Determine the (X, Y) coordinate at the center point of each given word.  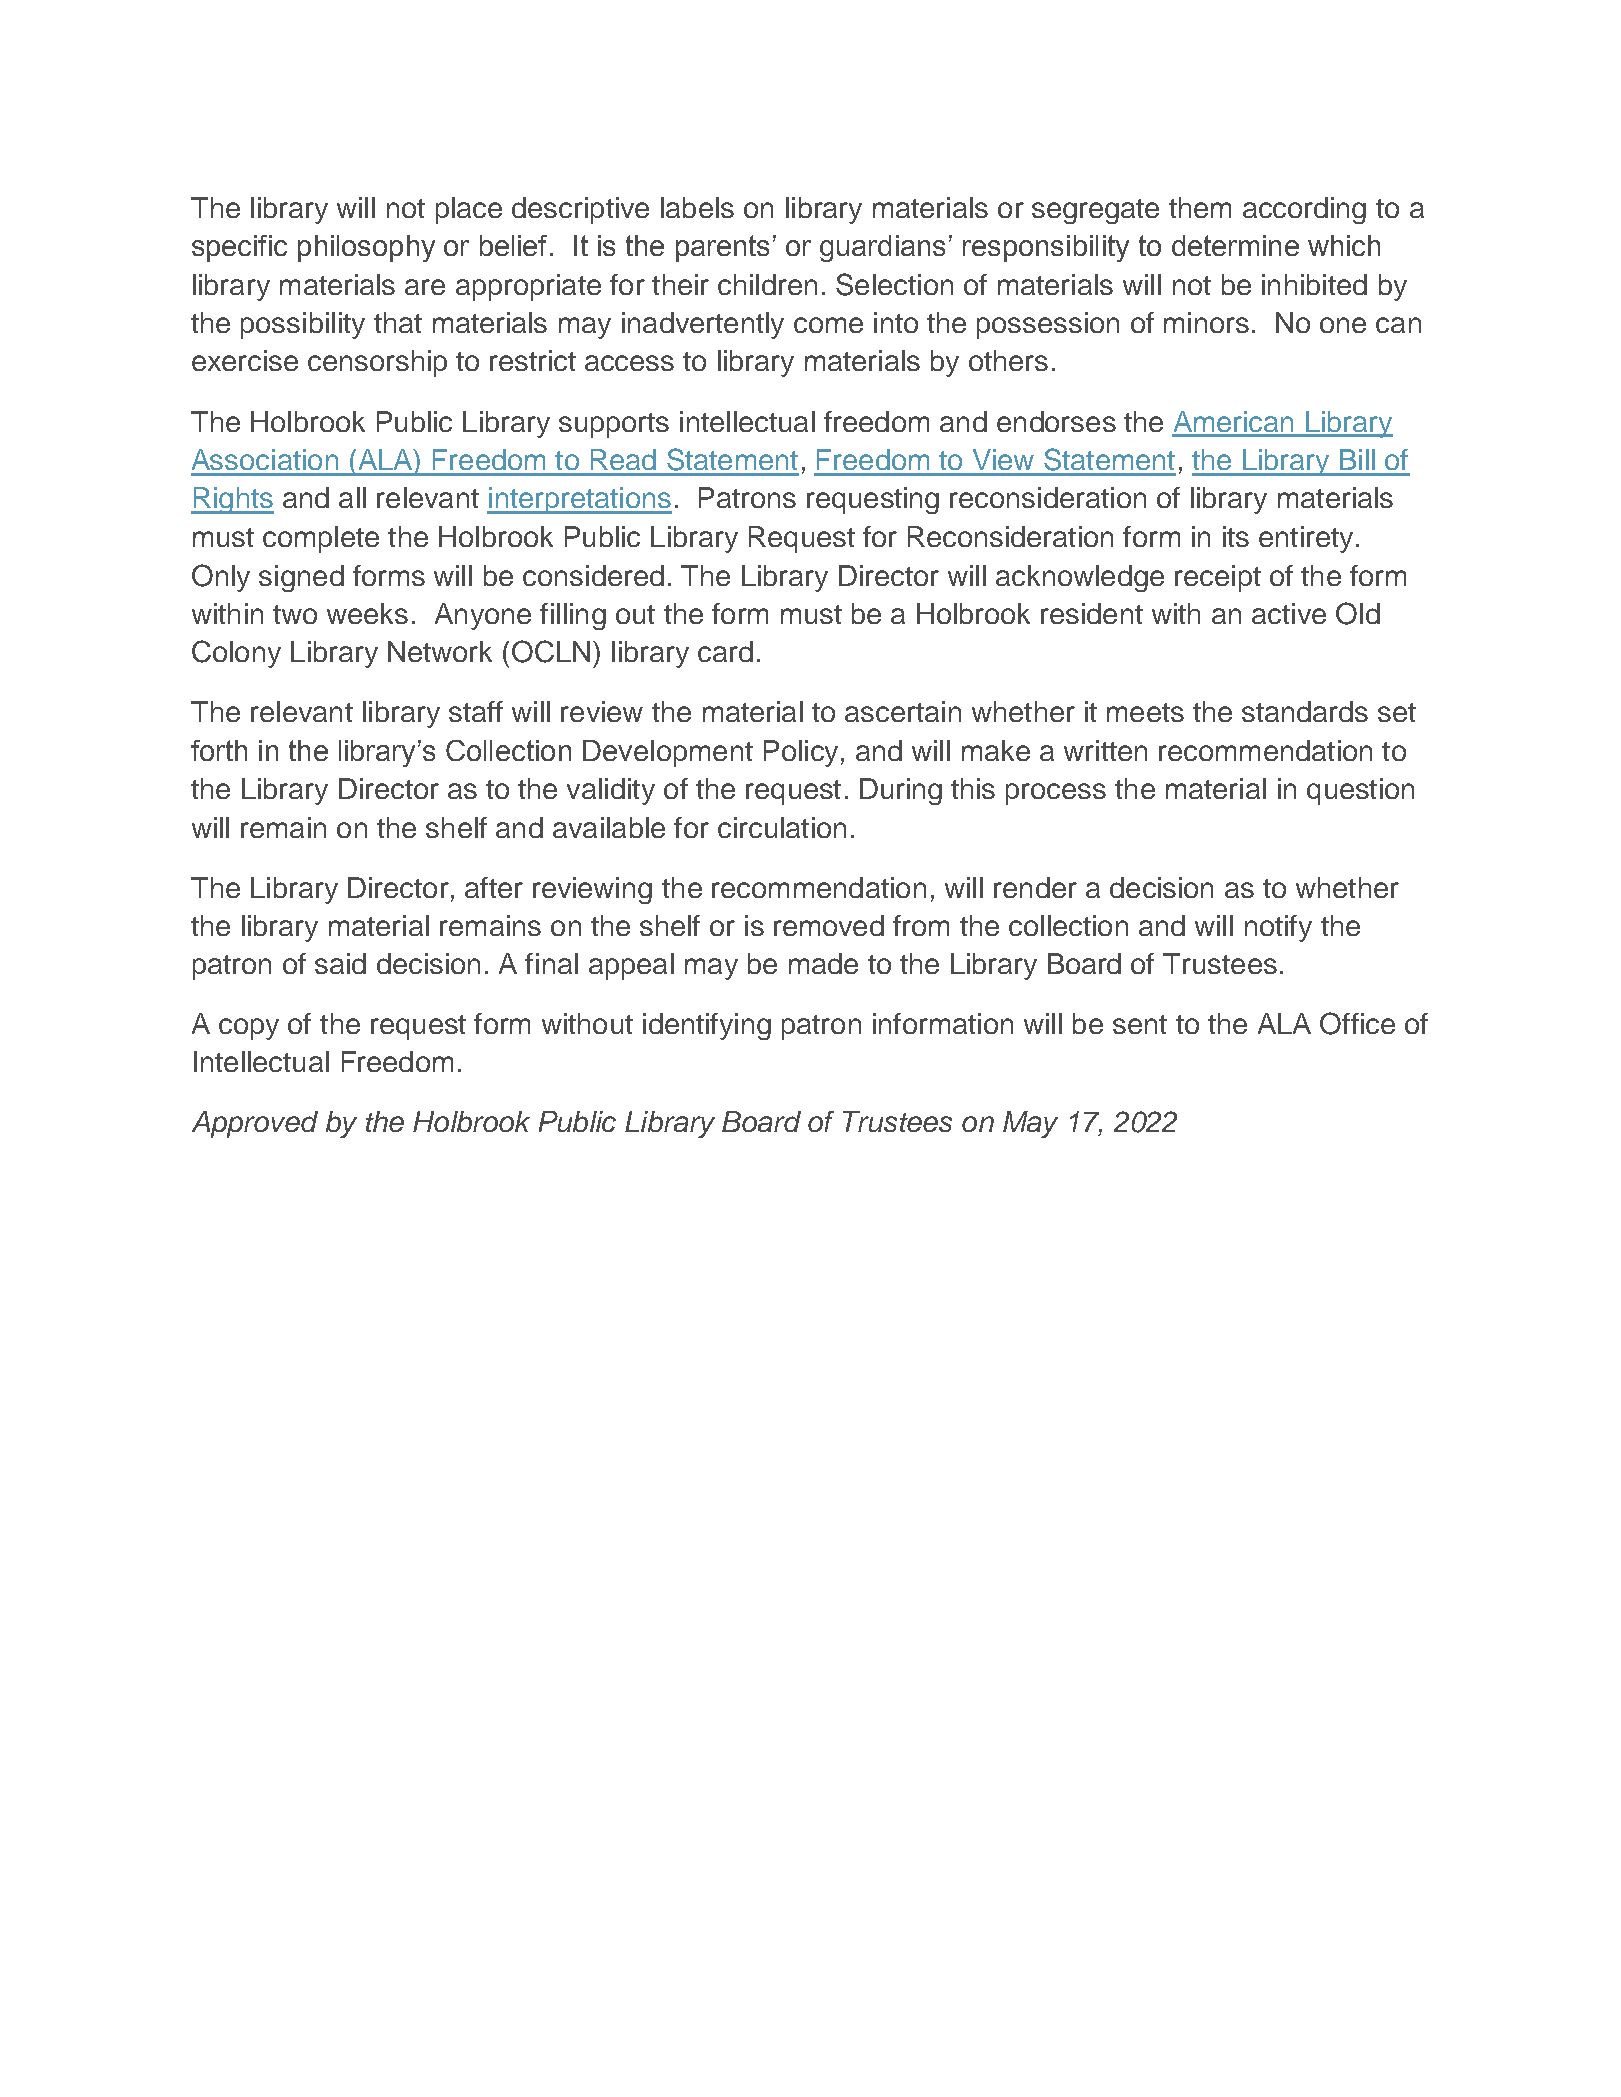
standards (1305, 711)
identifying (707, 1026)
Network (440, 651)
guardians (882, 248)
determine (1235, 245)
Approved (255, 1124)
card (725, 651)
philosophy (366, 248)
